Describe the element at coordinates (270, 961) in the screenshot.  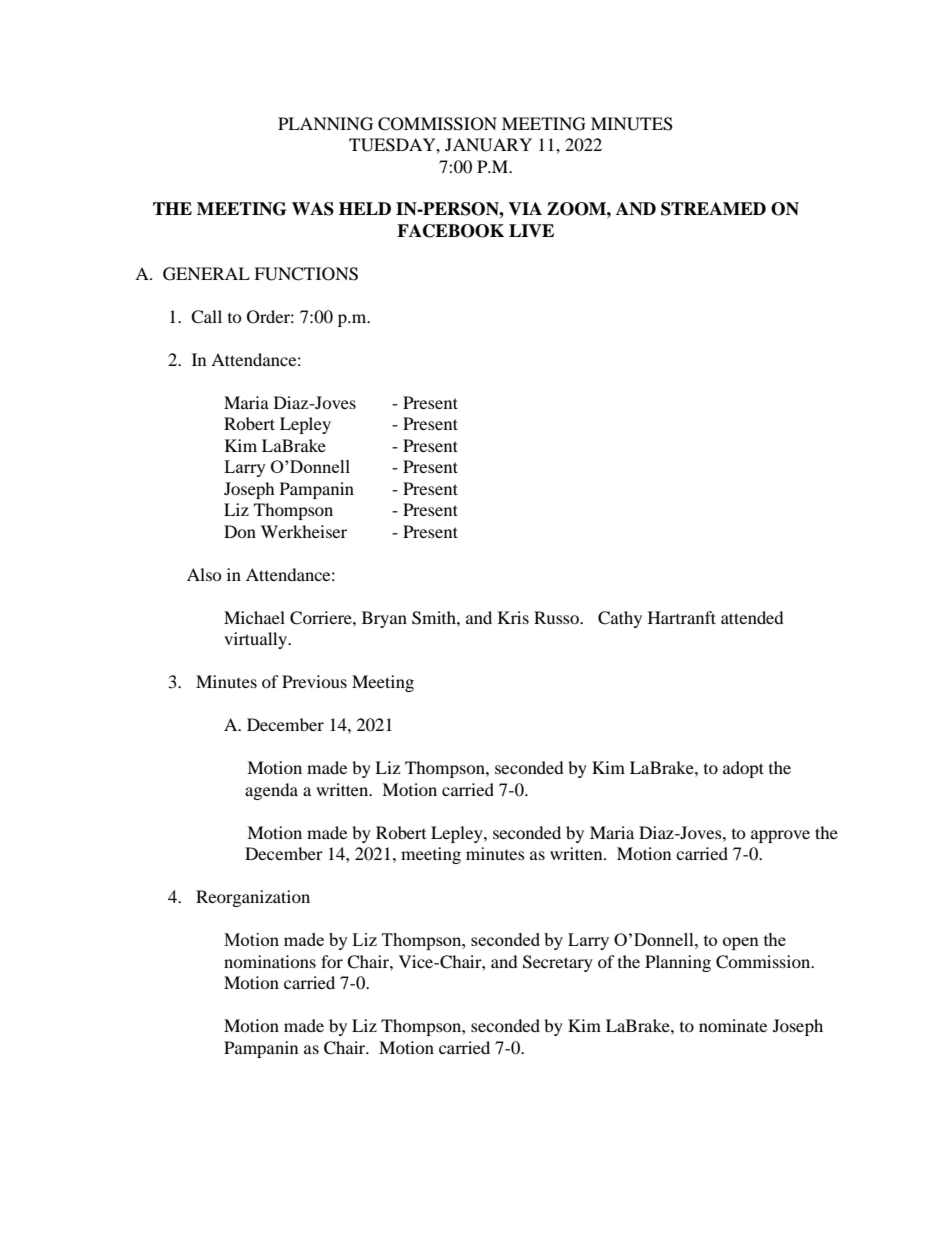
I see `nominations` at that location.
